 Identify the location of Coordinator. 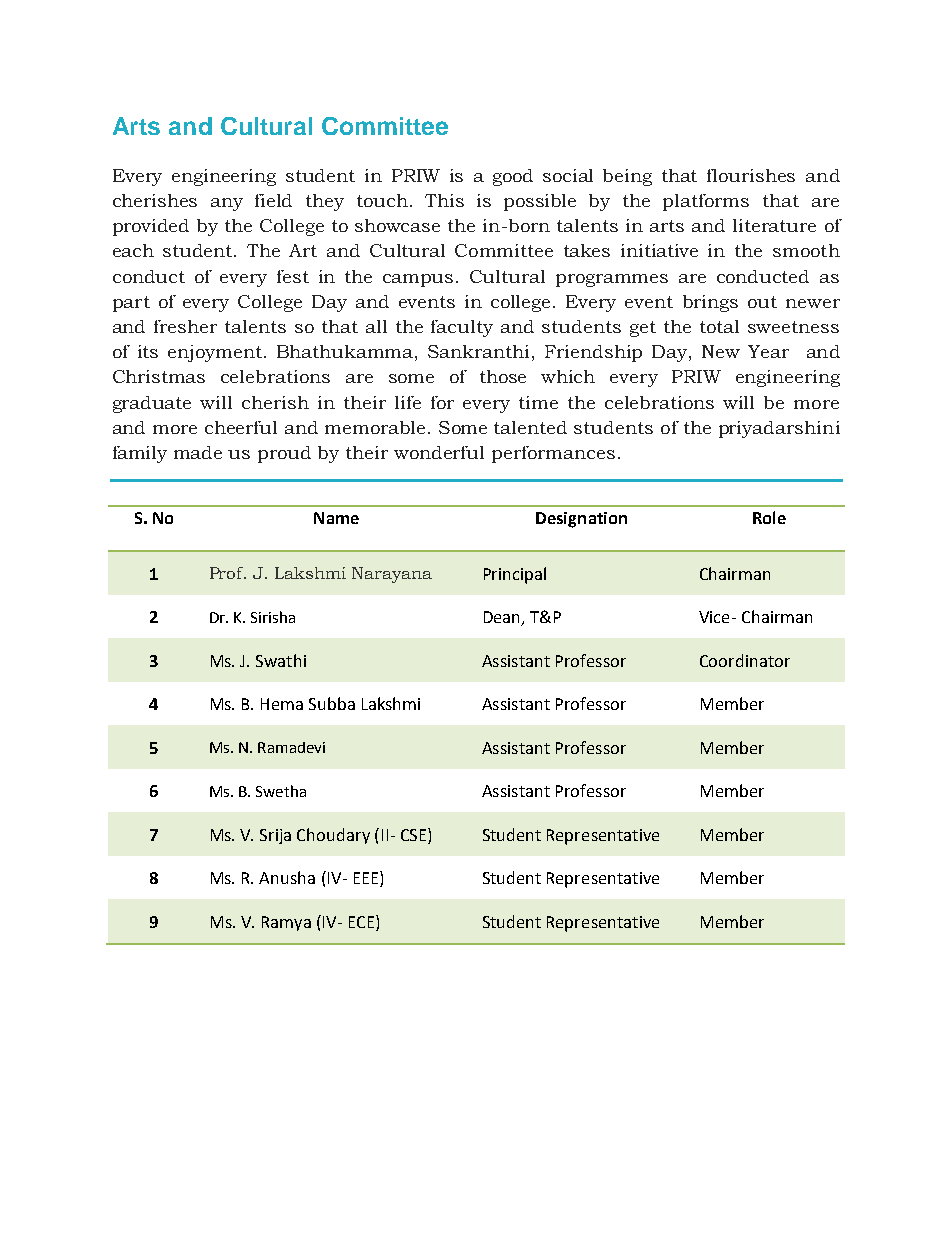
(745, 660).
